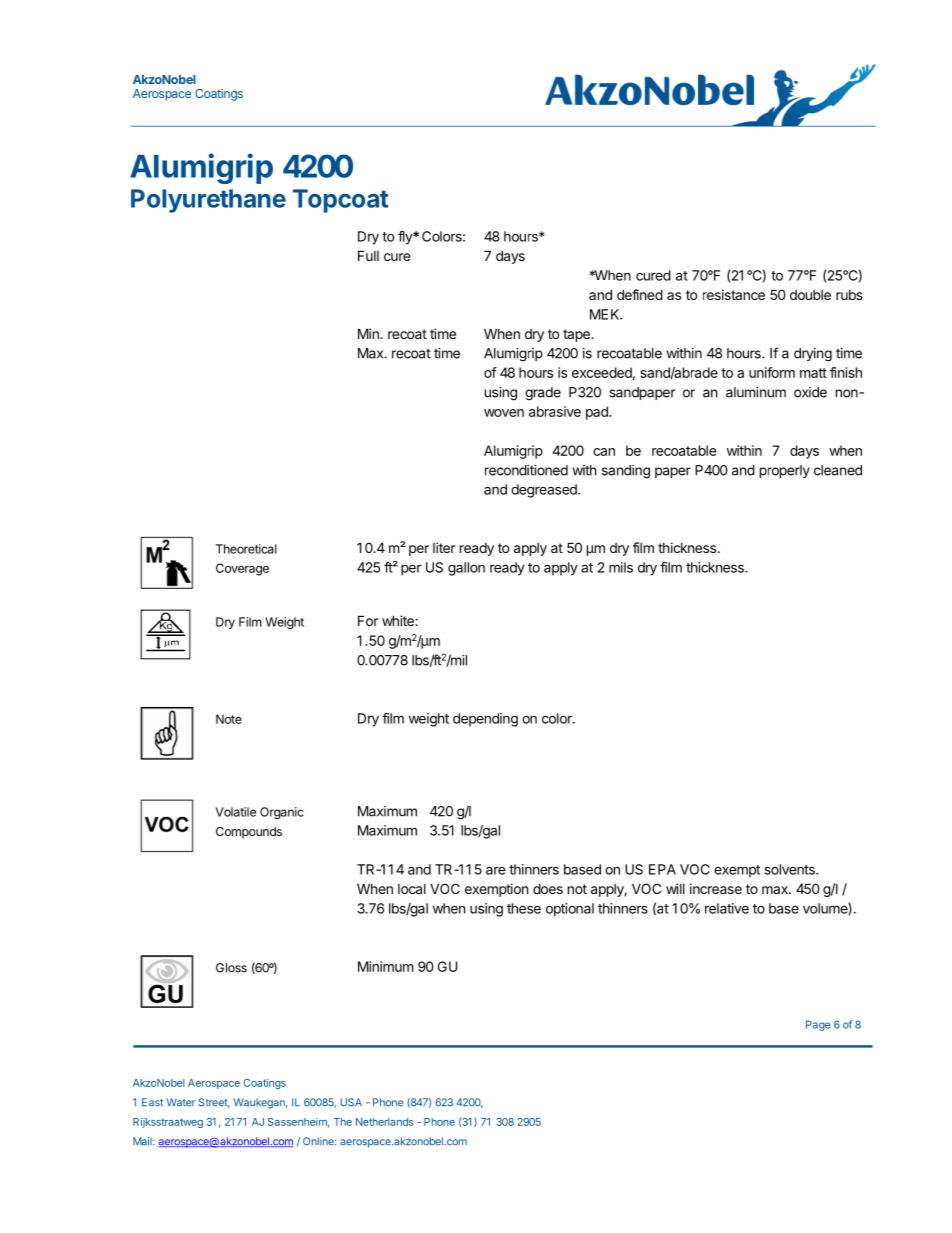 This screenshot has height=1233, width=952. I want to click on Polyurethane, so click(208, 201).
